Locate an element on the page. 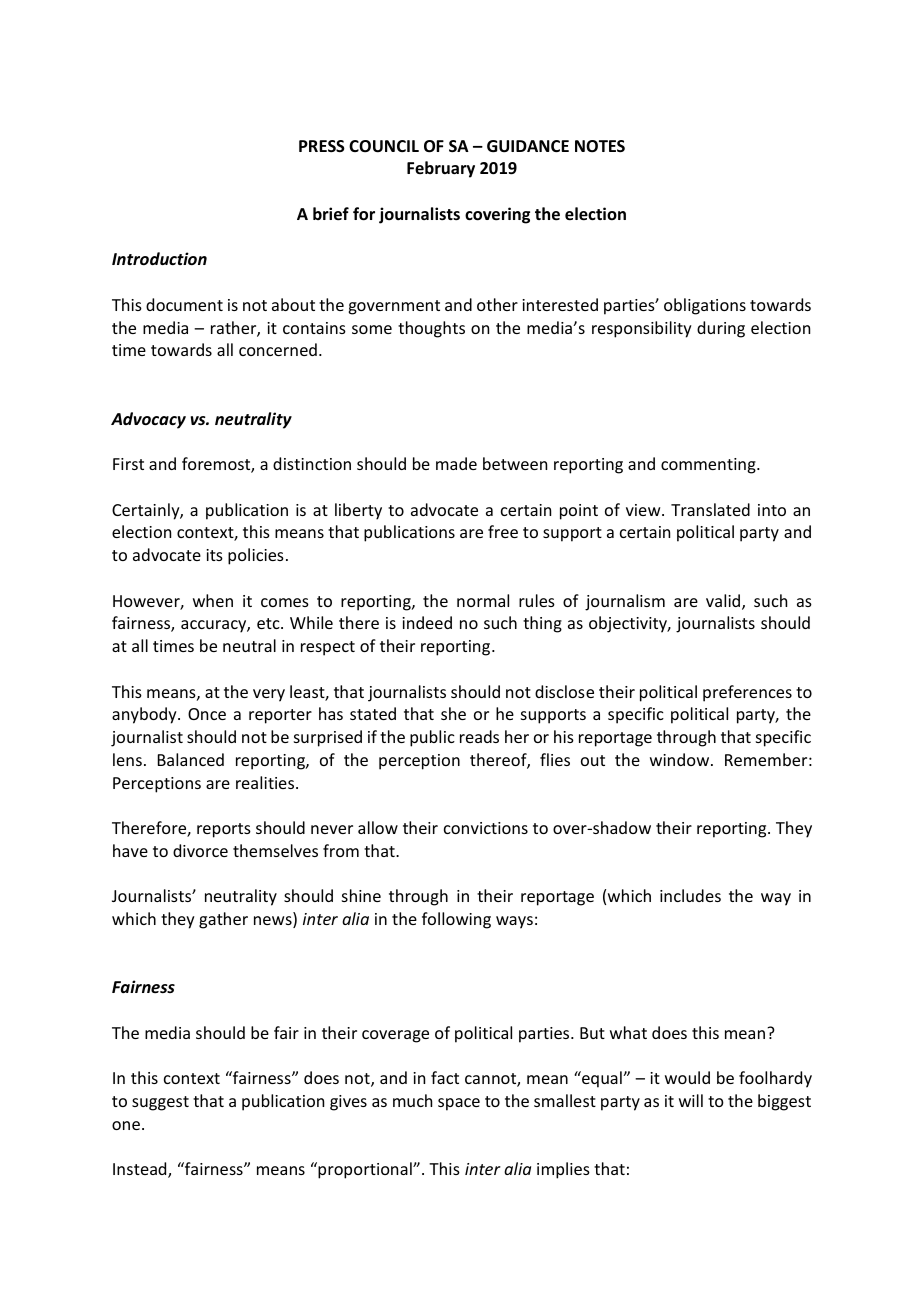 This document has width=924, height=1307. NOTES is located at coordinates (600, 146).
